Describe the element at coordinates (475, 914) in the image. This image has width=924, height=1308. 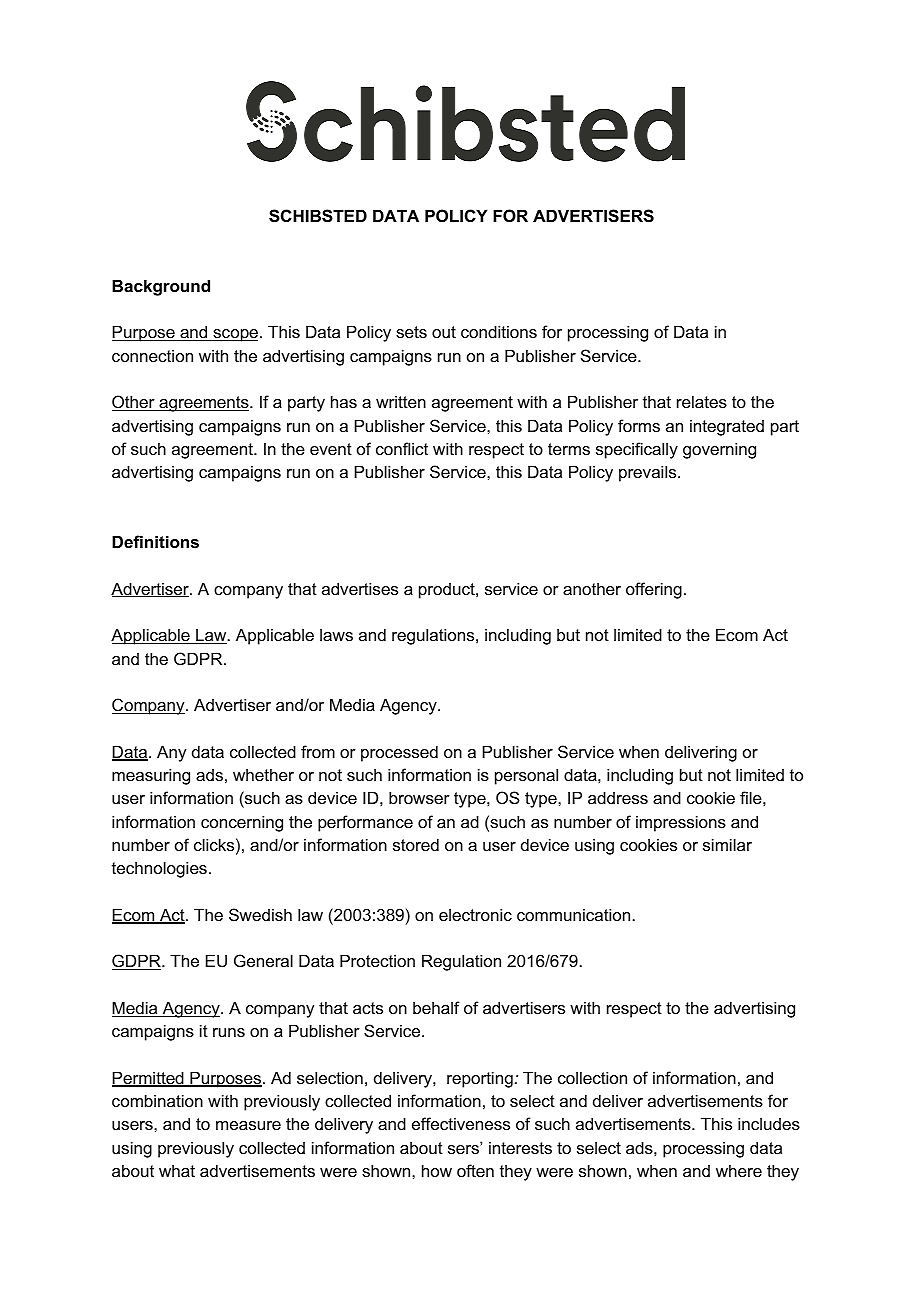
I see `electronic` at that location.
